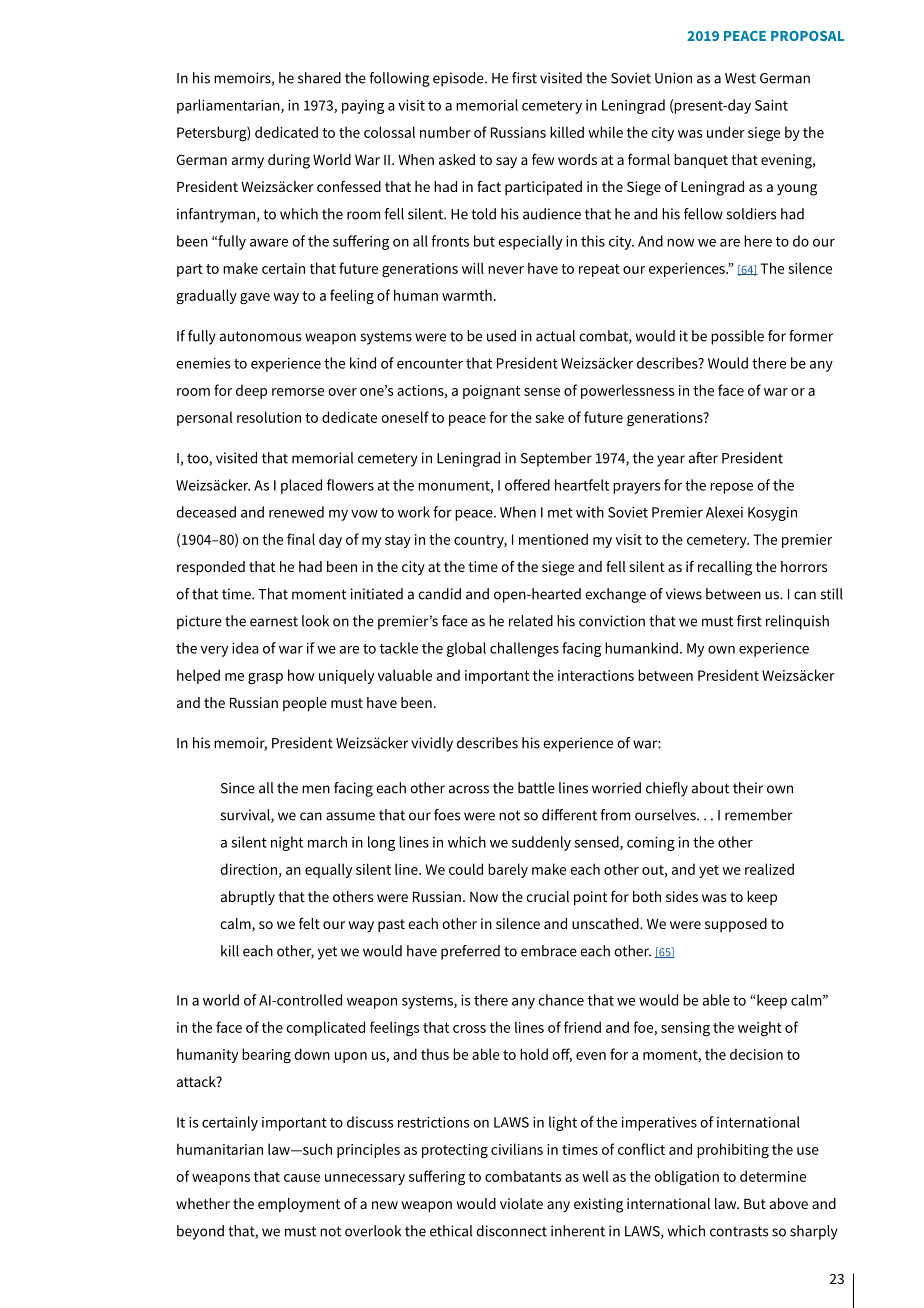  What do you see at coordinates (274, 621) in the screenshot?
I see `earnest` at bounding box center [274, 621].
